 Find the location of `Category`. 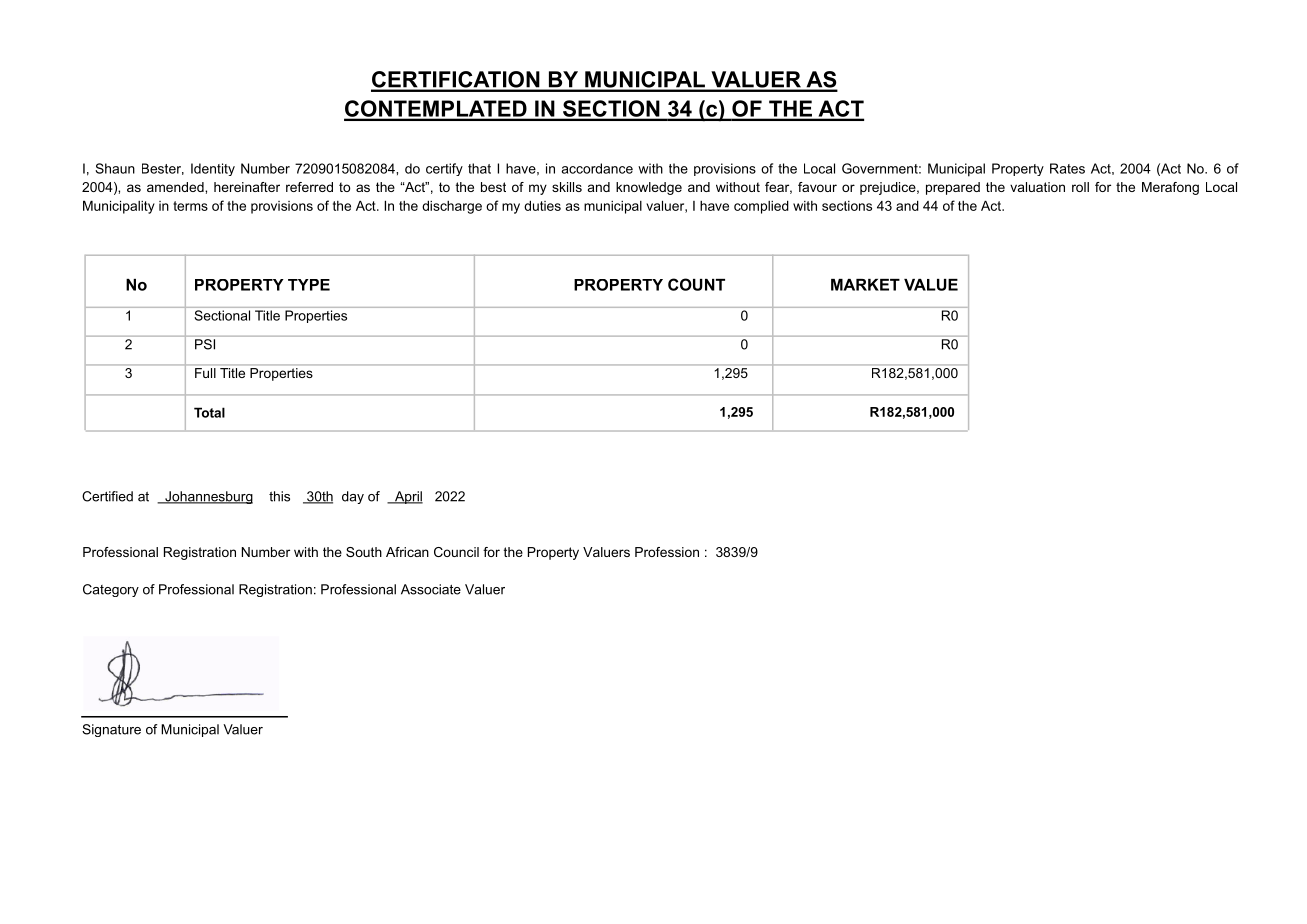

Category is located at coordinates (111, 590).
